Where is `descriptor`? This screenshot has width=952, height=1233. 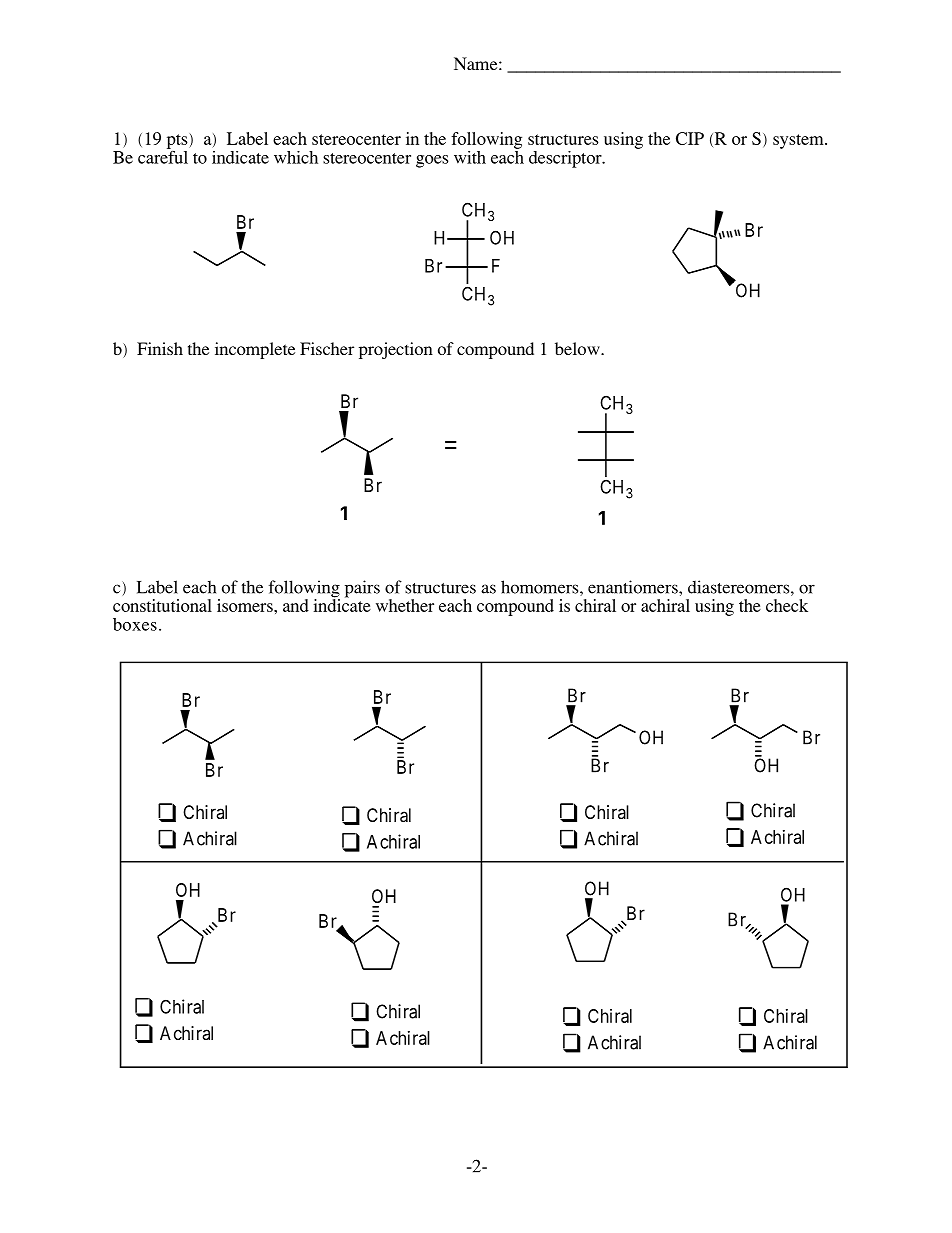
descriptor is located at coordinates (566, 159).
